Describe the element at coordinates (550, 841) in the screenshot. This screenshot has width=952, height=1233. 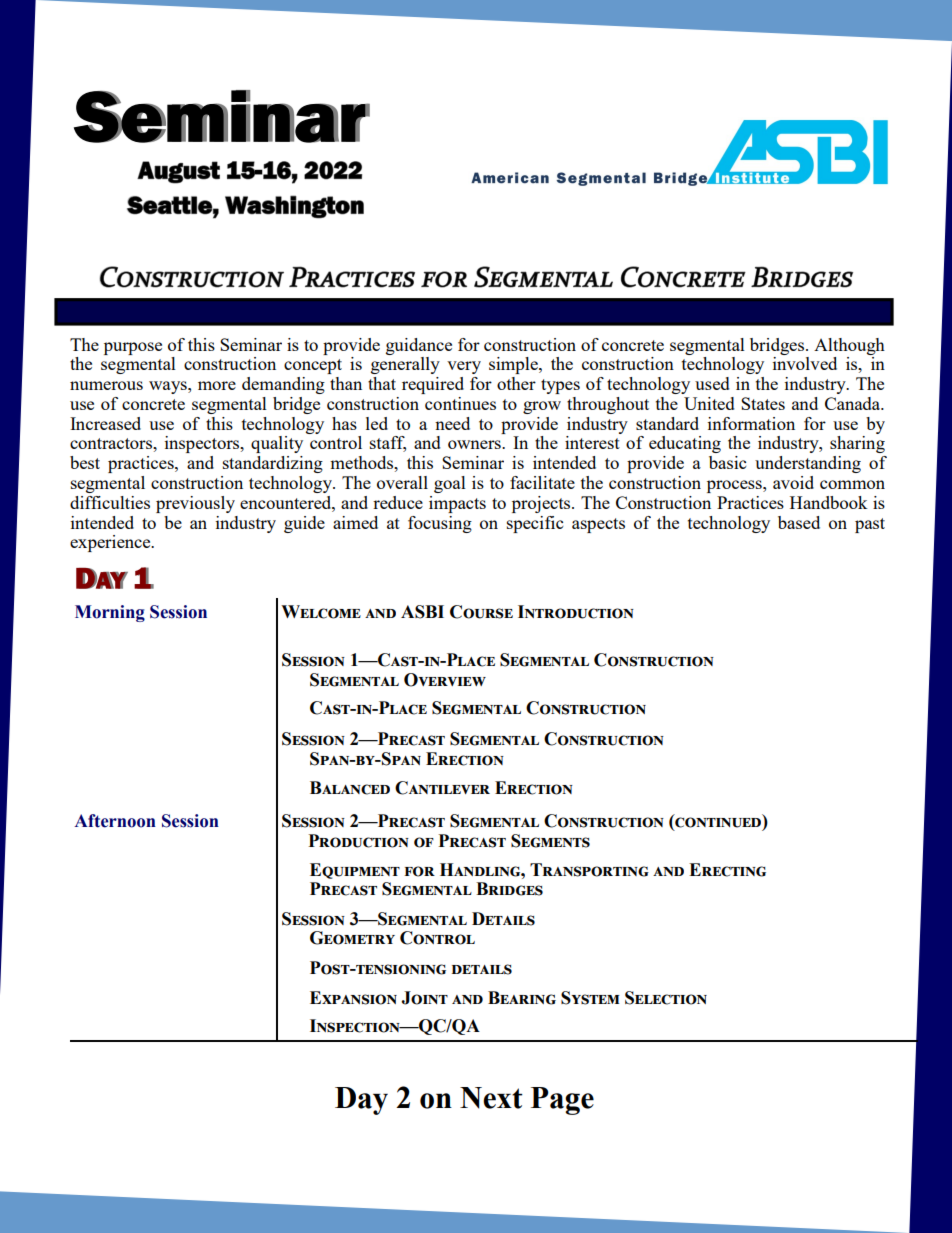
I see `Segments` at that location.
